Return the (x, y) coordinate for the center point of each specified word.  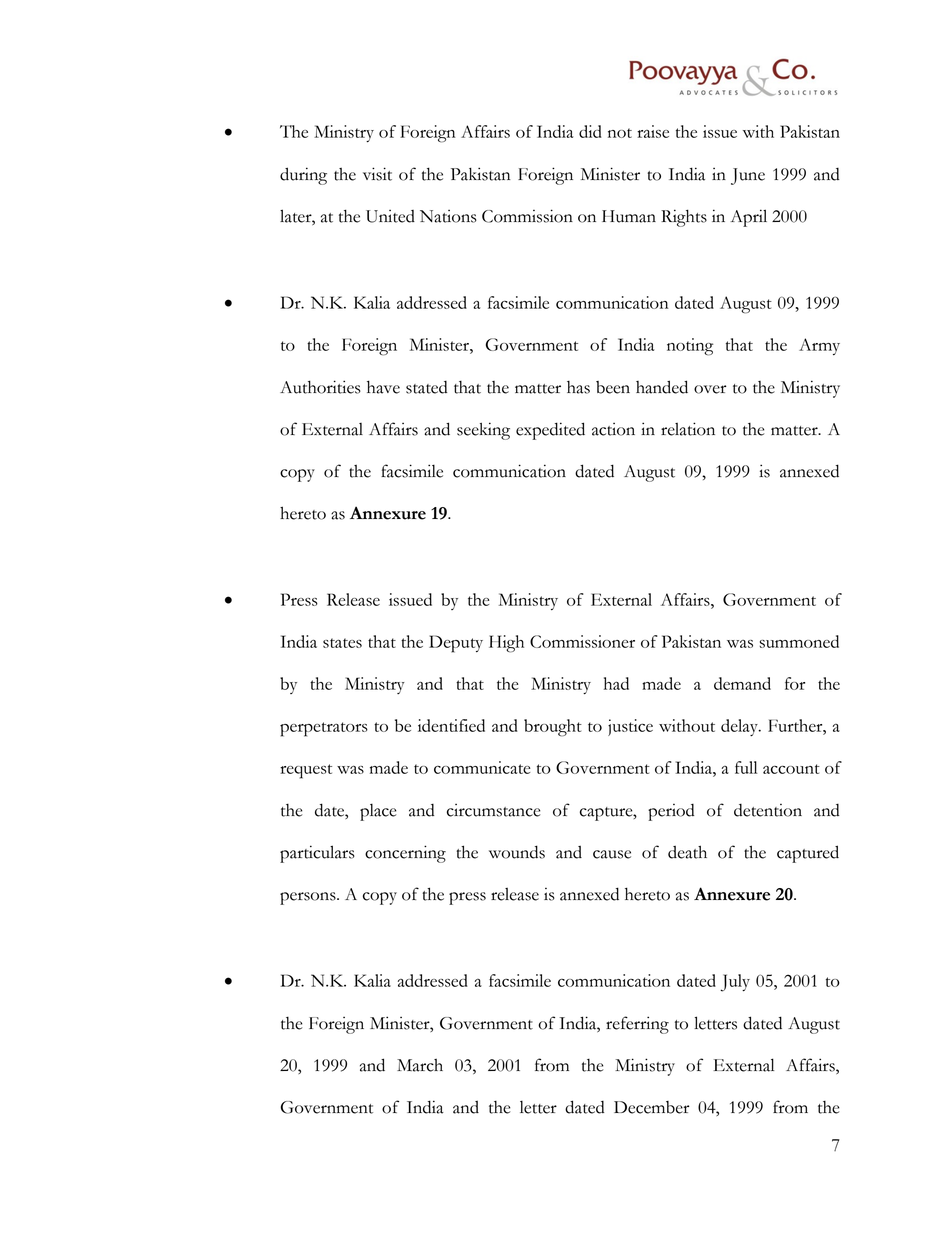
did (590, 131)
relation (688, 429)
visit (377, 174)
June (748, 176)
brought (553, 728)
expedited (550, 431)
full (746, 767)
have (383, 387)
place (378, 812)
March (420, 1065)
